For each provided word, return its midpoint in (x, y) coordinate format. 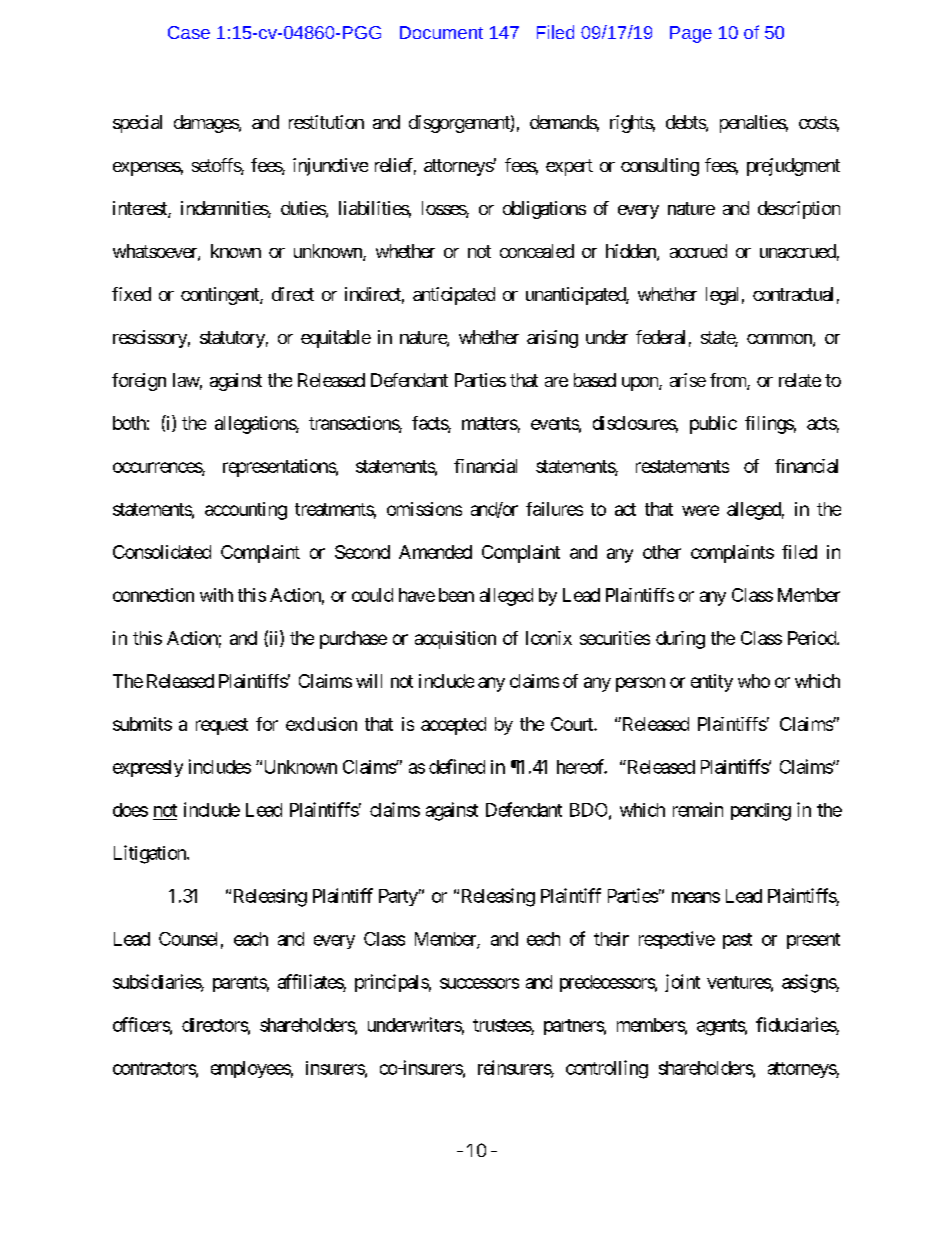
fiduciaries (796, 1024)
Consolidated (162, 552)
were (700, 510)
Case (189, 32)
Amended (435, 552)
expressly (148, 768)
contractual (793, 294)
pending (761, 812)
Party (398, 897)
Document (441, 32)
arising (552, 339)
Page (691, 34)
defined (457, 766)
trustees (502, 1025)
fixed (131, 294)
